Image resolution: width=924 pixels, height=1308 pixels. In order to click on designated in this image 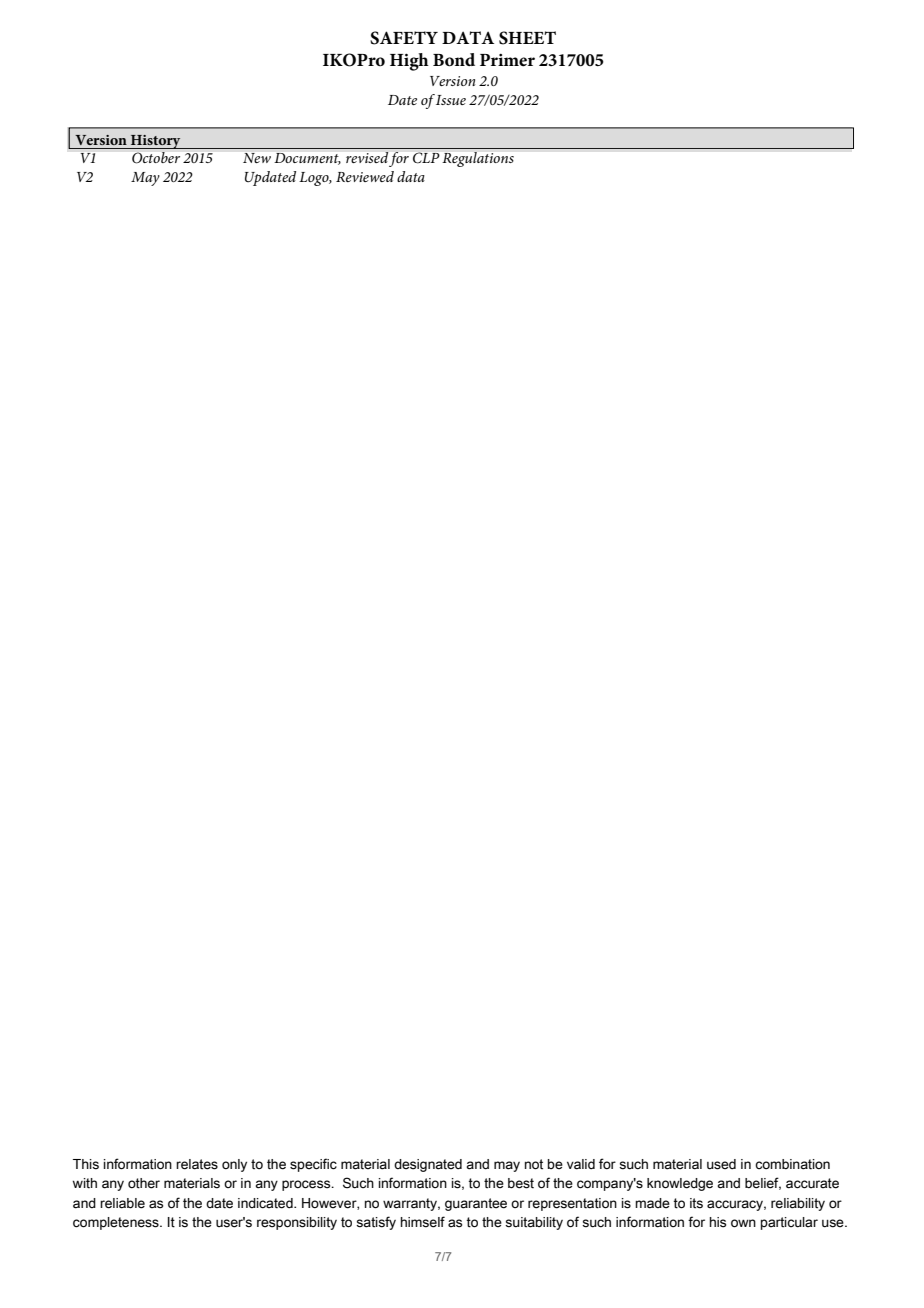, I will do `click(428, 1165)`.
